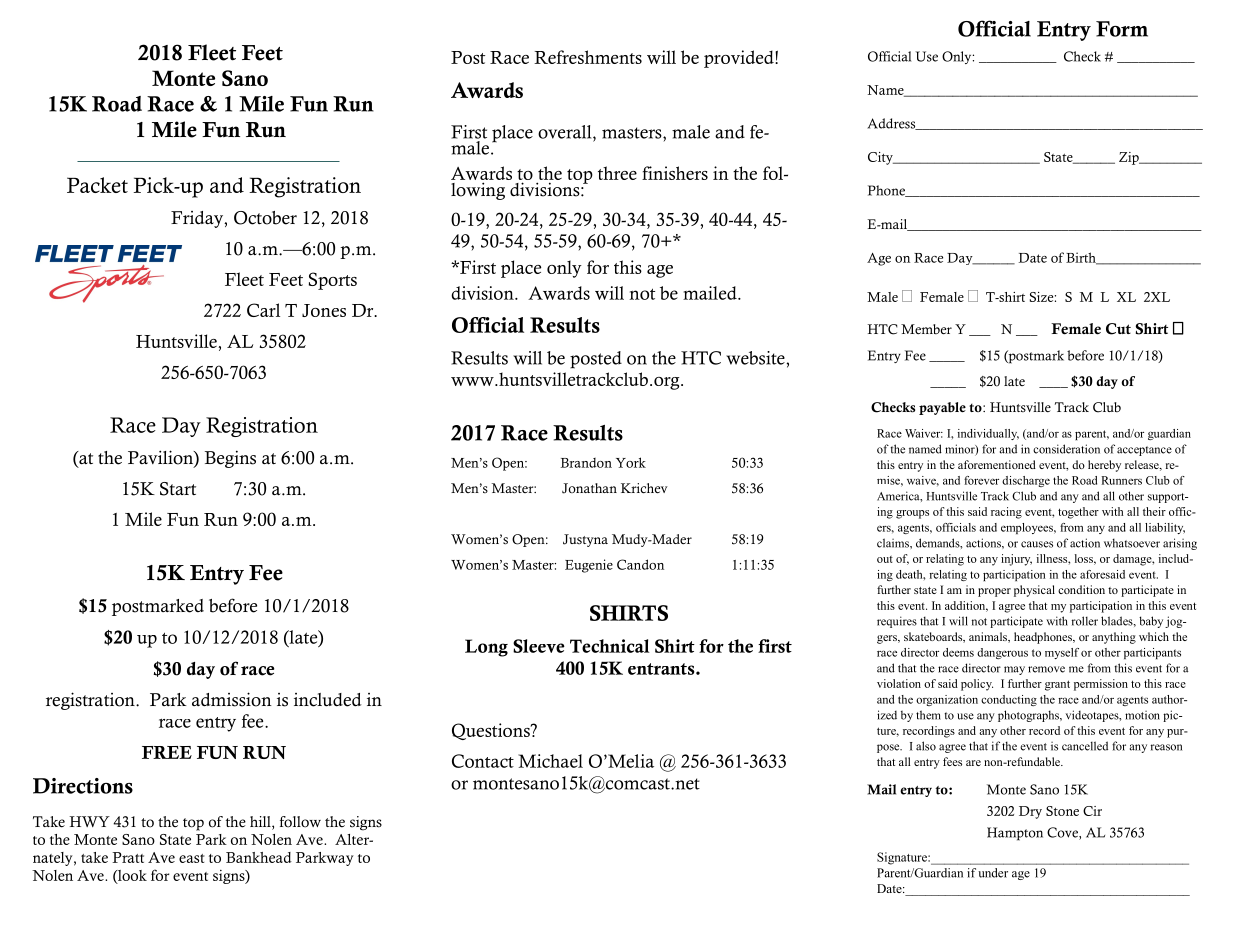  Describe the element at coordinates (192, 858) in the screenshot. I see `east` at that location.
